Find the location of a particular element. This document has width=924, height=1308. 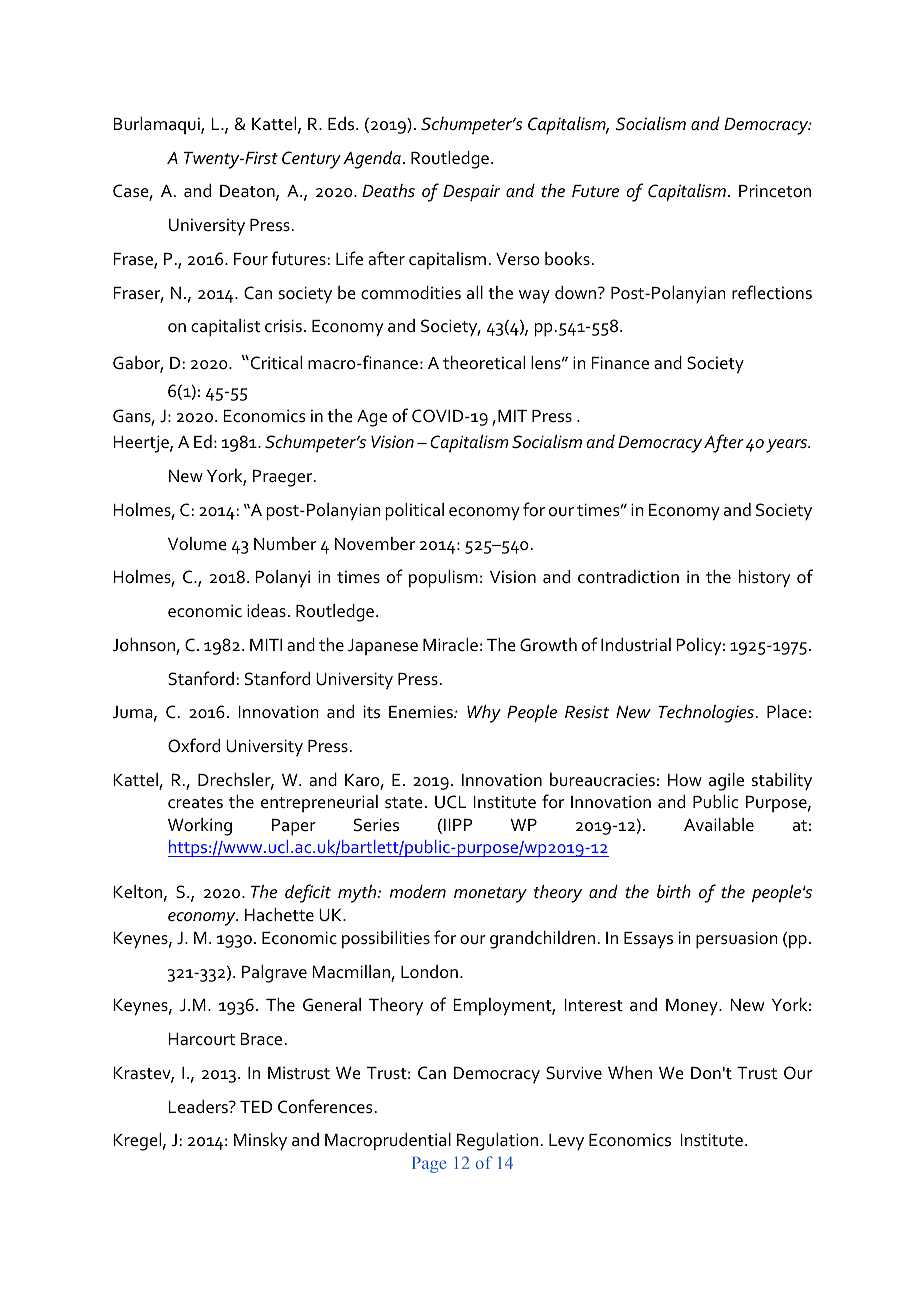

Minsky is located at coordinates (260, 1141).
